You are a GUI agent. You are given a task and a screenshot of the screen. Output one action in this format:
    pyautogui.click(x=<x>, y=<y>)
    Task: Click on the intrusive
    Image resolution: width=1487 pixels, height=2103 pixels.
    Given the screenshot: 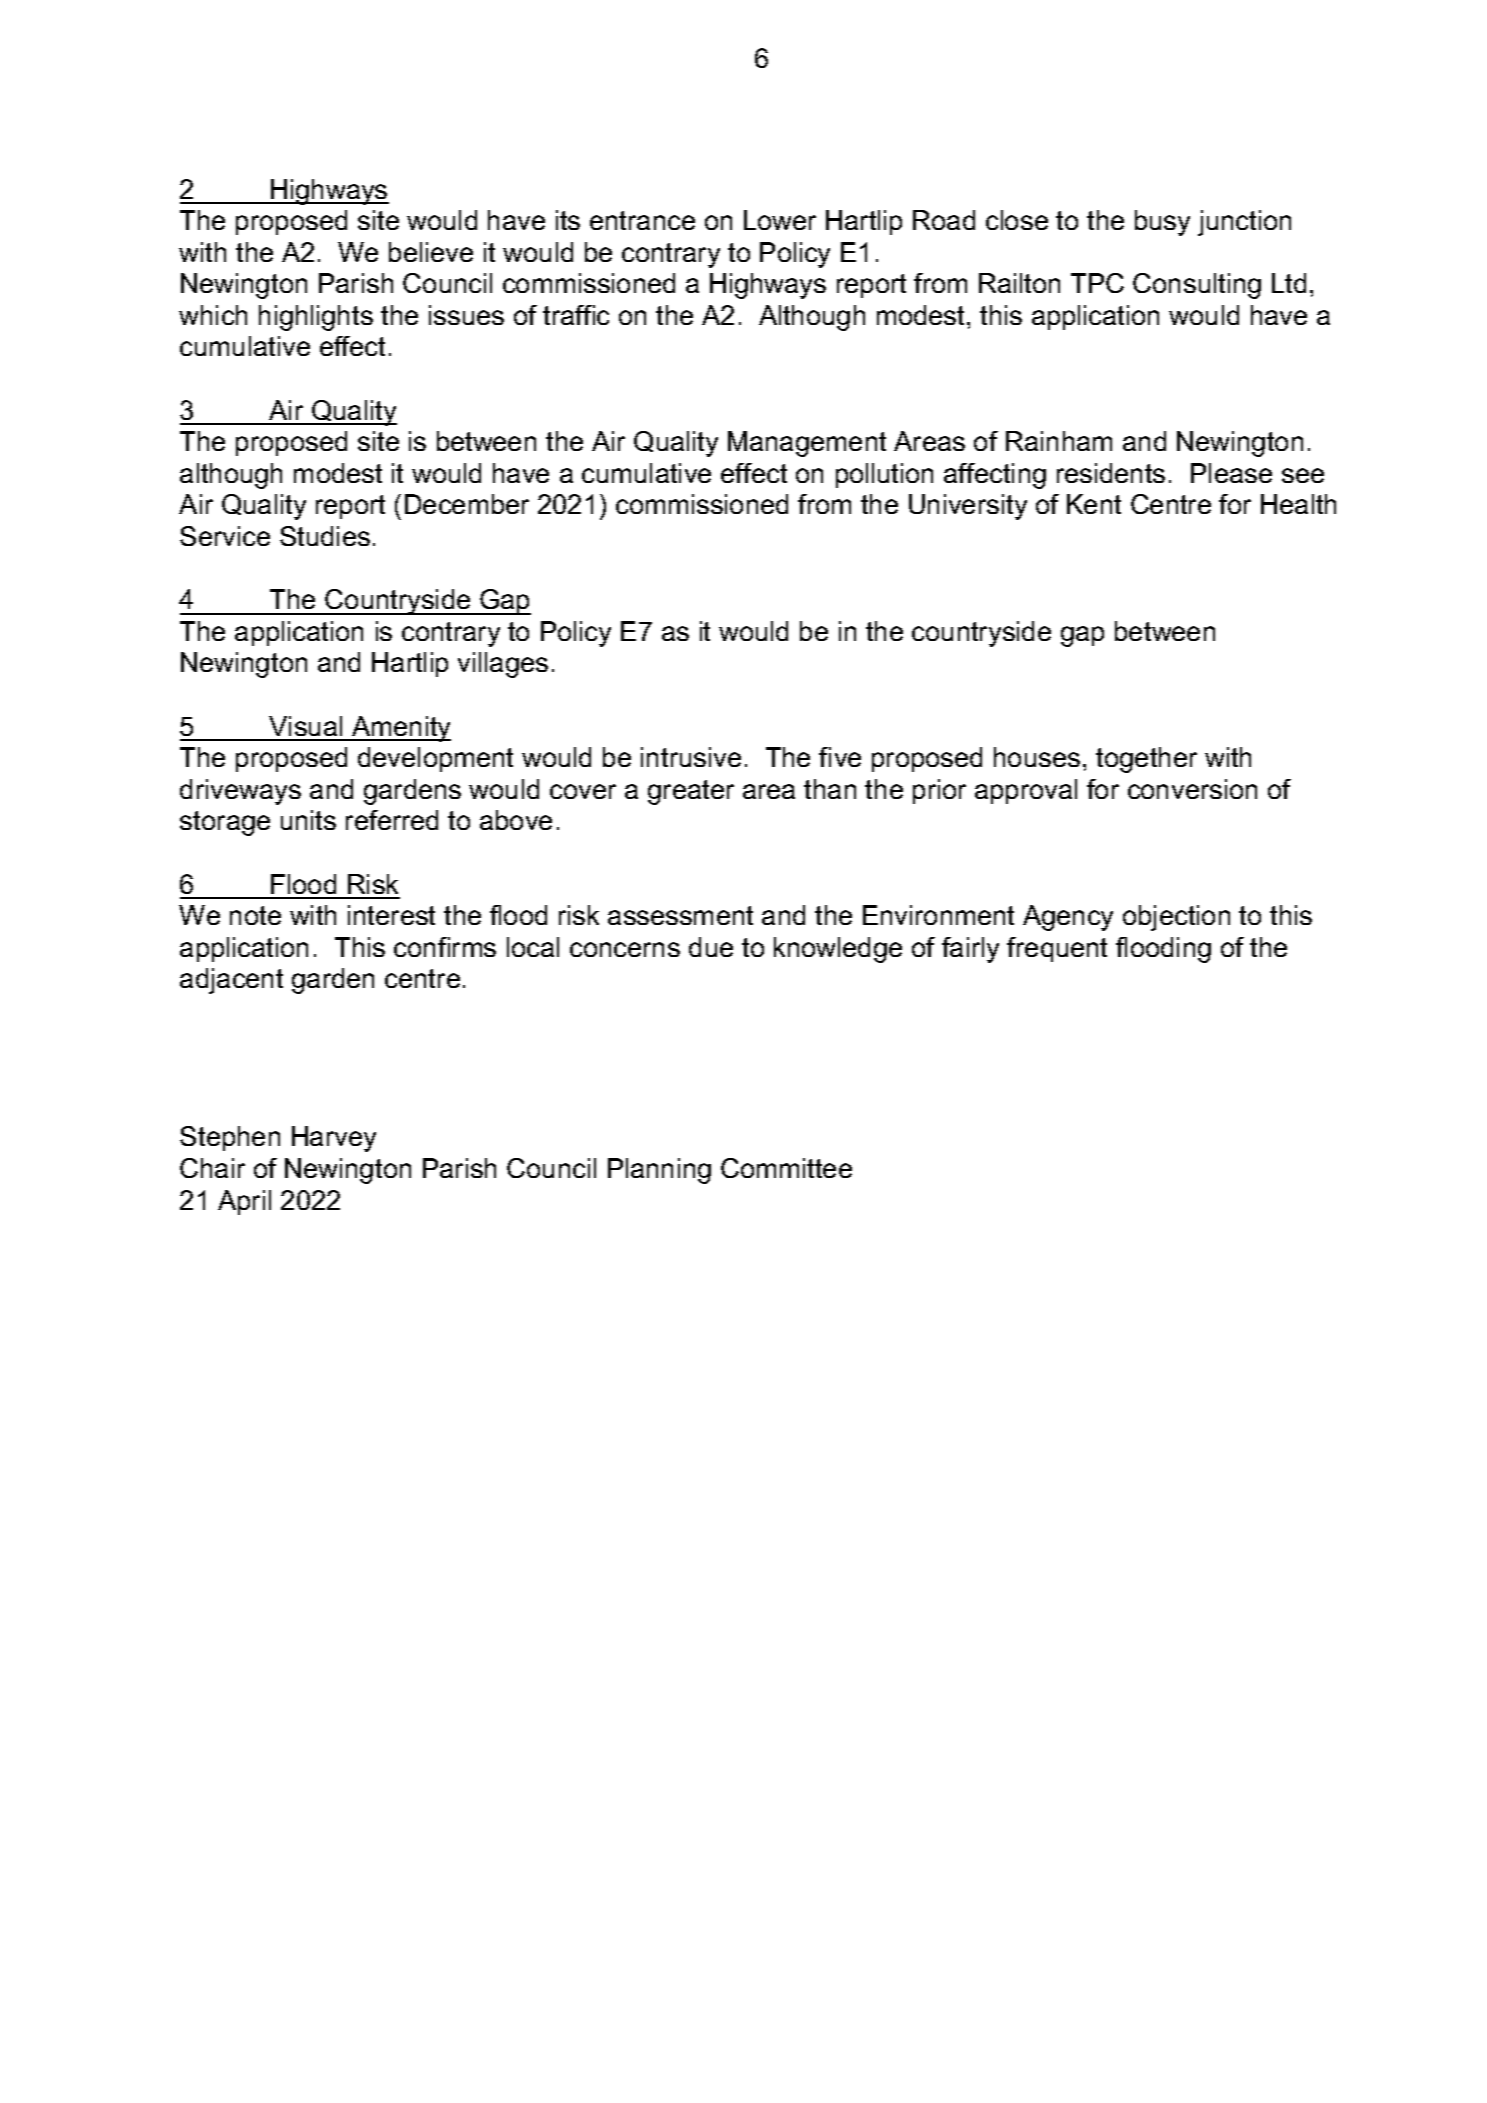 What is the action you would take?
    pyautogui.click(x=691, y=757)
